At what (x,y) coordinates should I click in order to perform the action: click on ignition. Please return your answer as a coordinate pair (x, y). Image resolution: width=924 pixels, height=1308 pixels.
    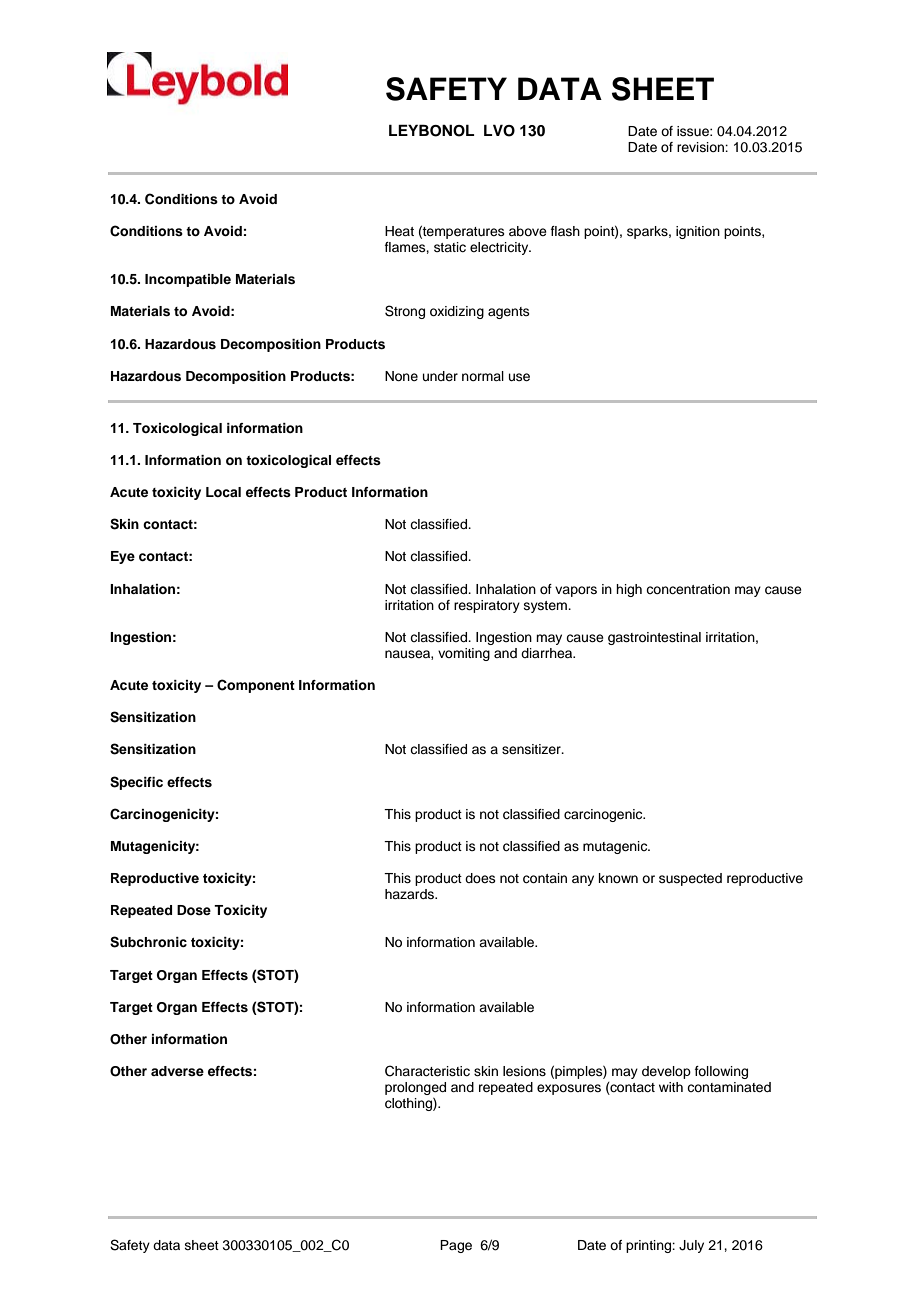
    Looking at the image, I should click on (698, 232).
